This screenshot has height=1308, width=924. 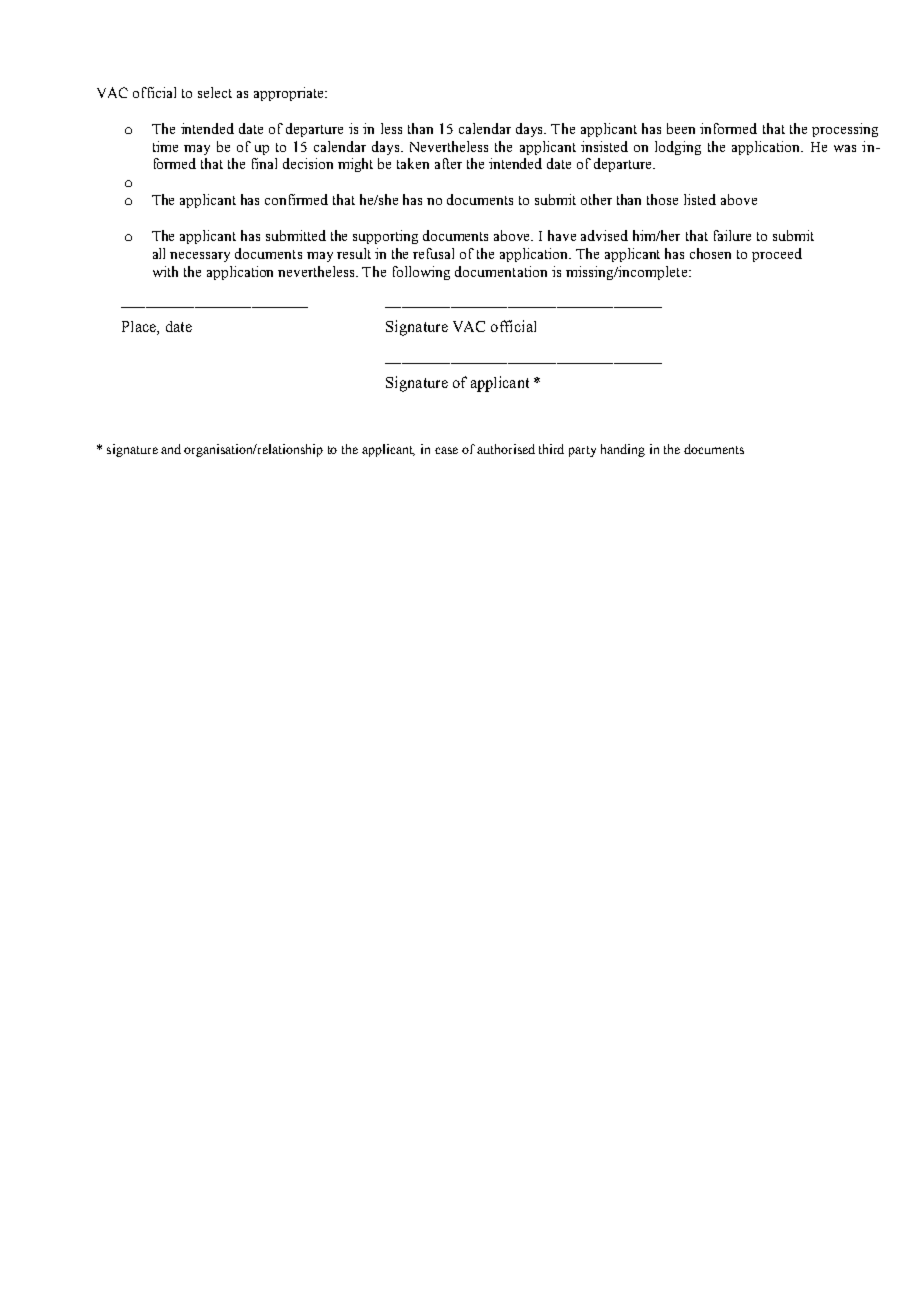 What do you see at coordinates (681, 128) in the screenshot?
I see `been` at bounding box center [681, 128].
